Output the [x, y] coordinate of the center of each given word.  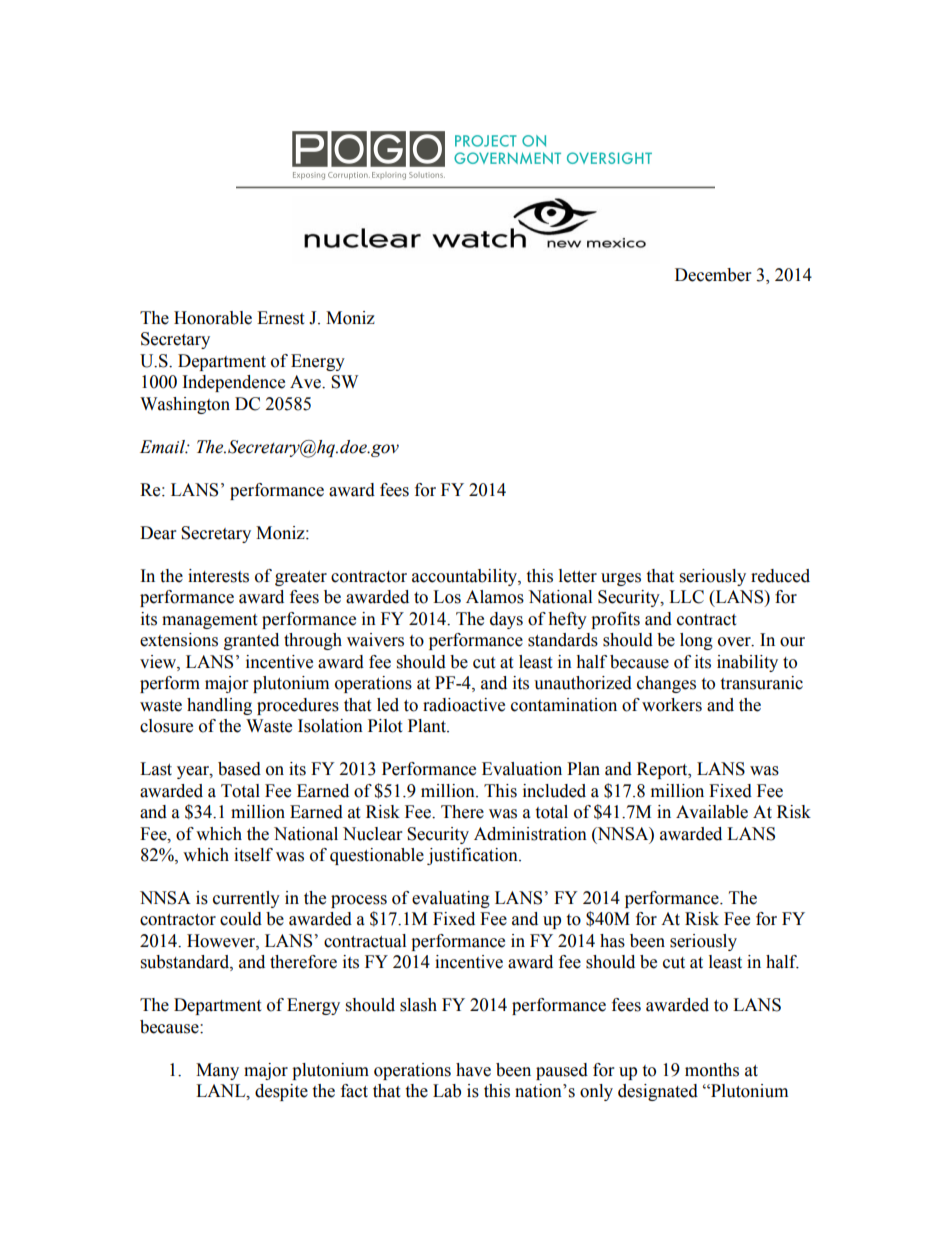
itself [253, 855]
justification [473, 856]
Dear [158, 533]
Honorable [213, 318]
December [713, 275]
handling [219, 706]
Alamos [495, 597]
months [712, 1070]
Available [712, 812]
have [473, 1070]
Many [217, 1071]
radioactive [464, 705]
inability [747, 663]
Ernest [280, 318]
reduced [780, 576]
